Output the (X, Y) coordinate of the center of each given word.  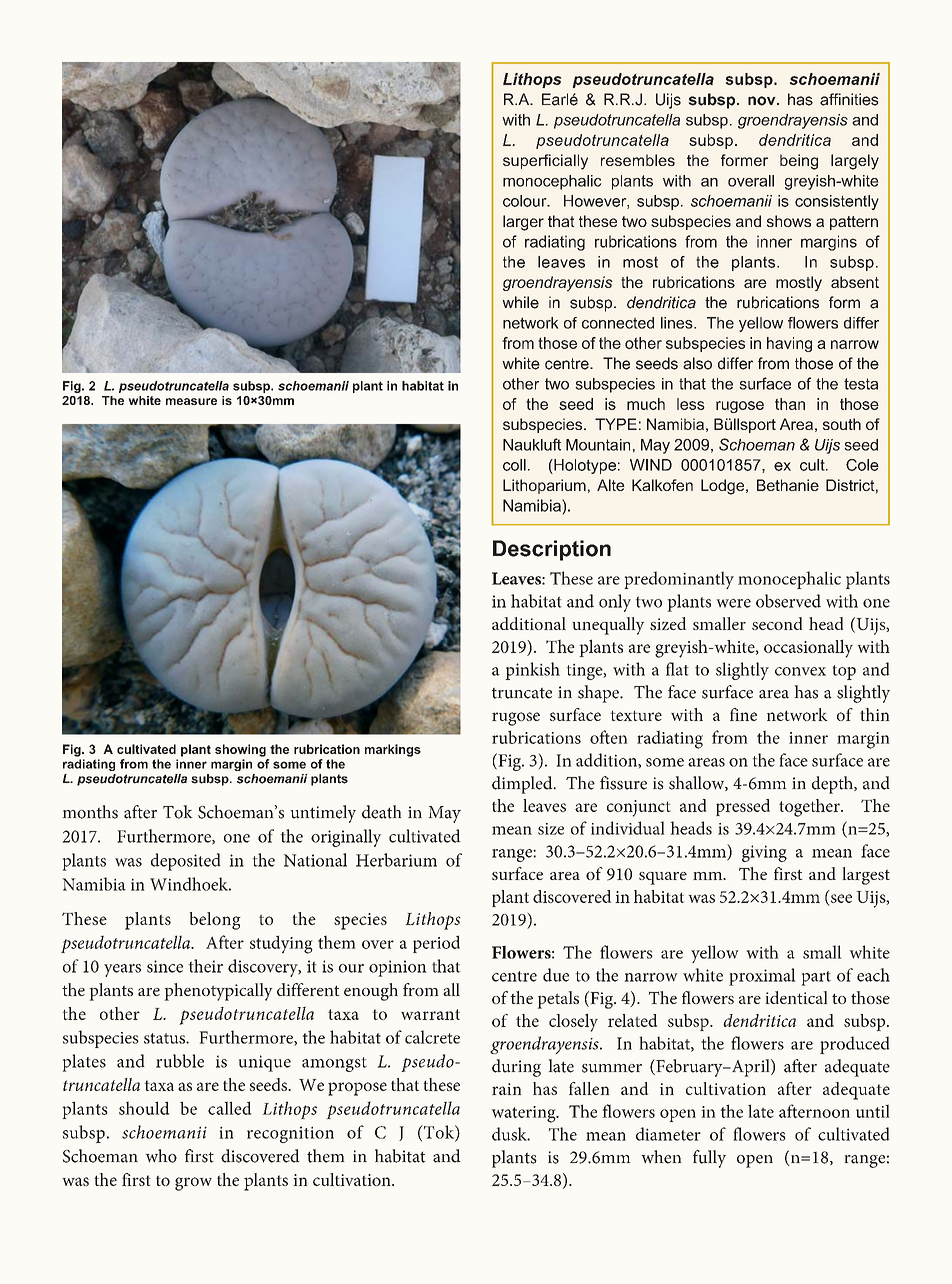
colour (526, 201)
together (810, 808)
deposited (186, 862)
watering (525, 1114)
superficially (545, 162)
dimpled (523, 785)
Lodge (724, 487)
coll (514, 465)
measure (191, 401)
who (161, 1156)
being (799, 162)
